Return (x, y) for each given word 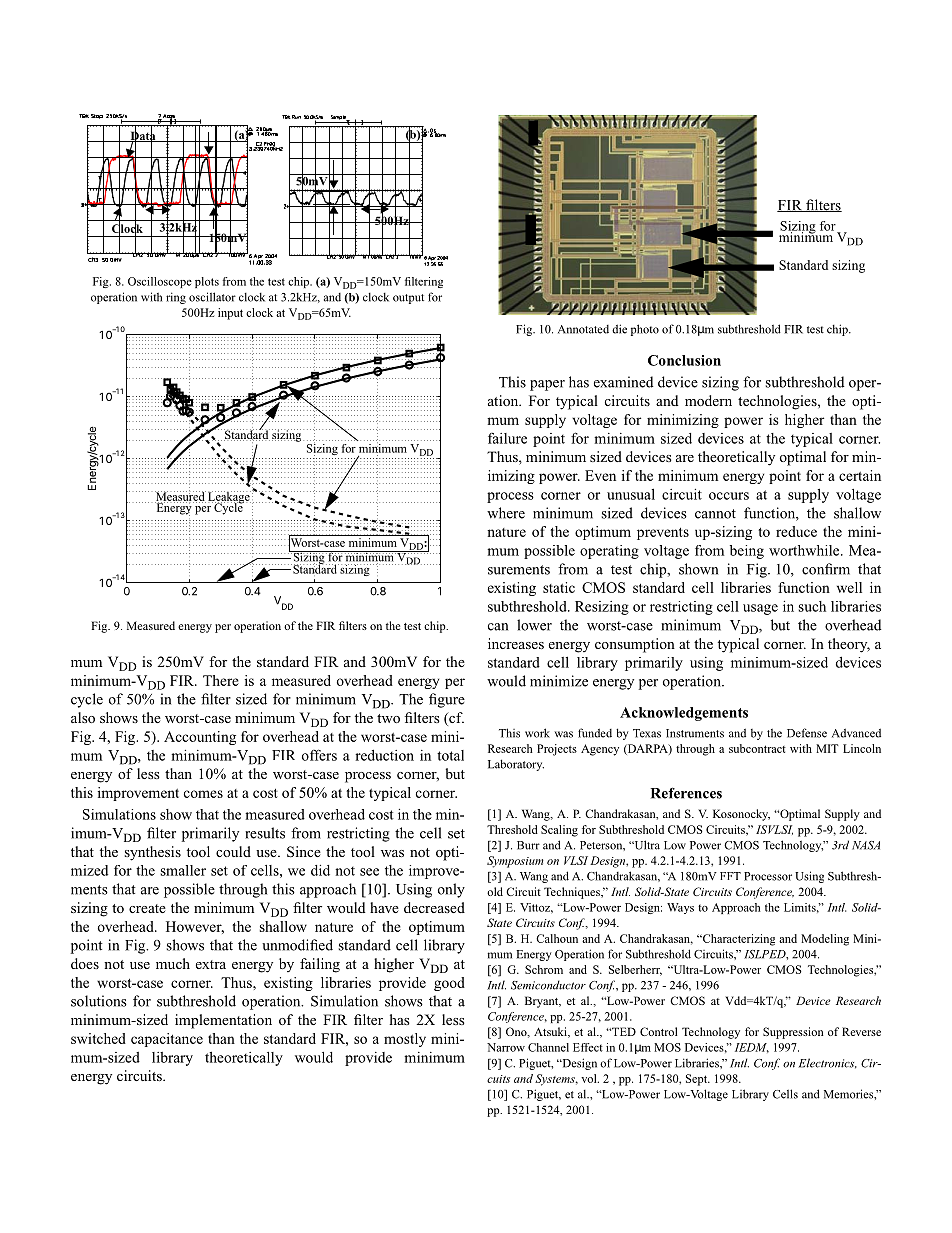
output (408, 299)
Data (143, 136)
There (221, 680)
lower (534, 625)
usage (760, 609)
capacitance (167, 1040)
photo (645, 330)
